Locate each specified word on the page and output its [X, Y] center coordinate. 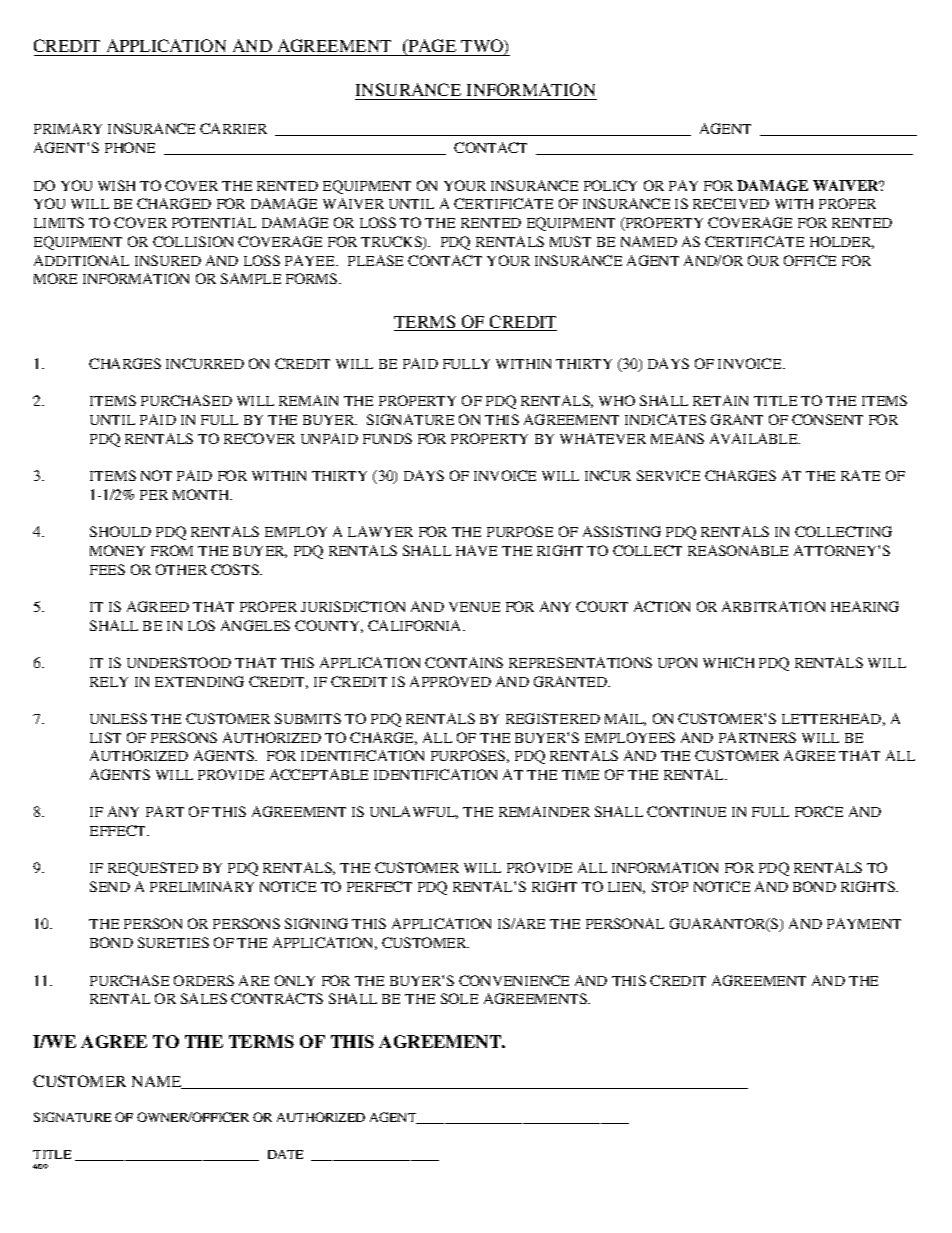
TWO [483, 47]
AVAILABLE [755, 438]
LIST [105, 737]
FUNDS [387, 438]
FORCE [819, 811]
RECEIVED [731, 203]
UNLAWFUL [414, 812]
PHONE [130, 147]
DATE [285, 1154]
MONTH [202, 494]
